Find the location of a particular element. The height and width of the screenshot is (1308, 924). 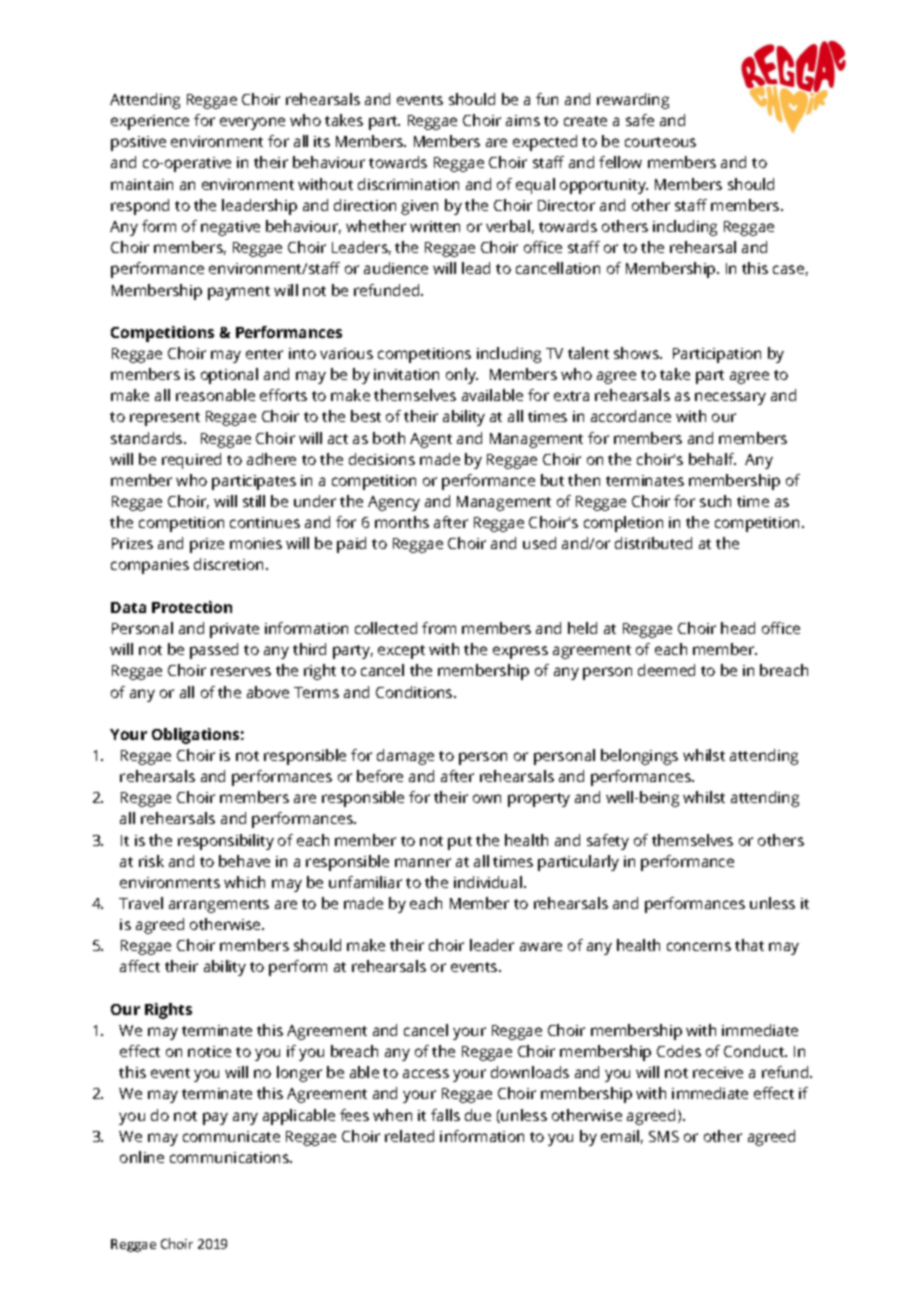

discrimination is located at coordinates (408, 184).
